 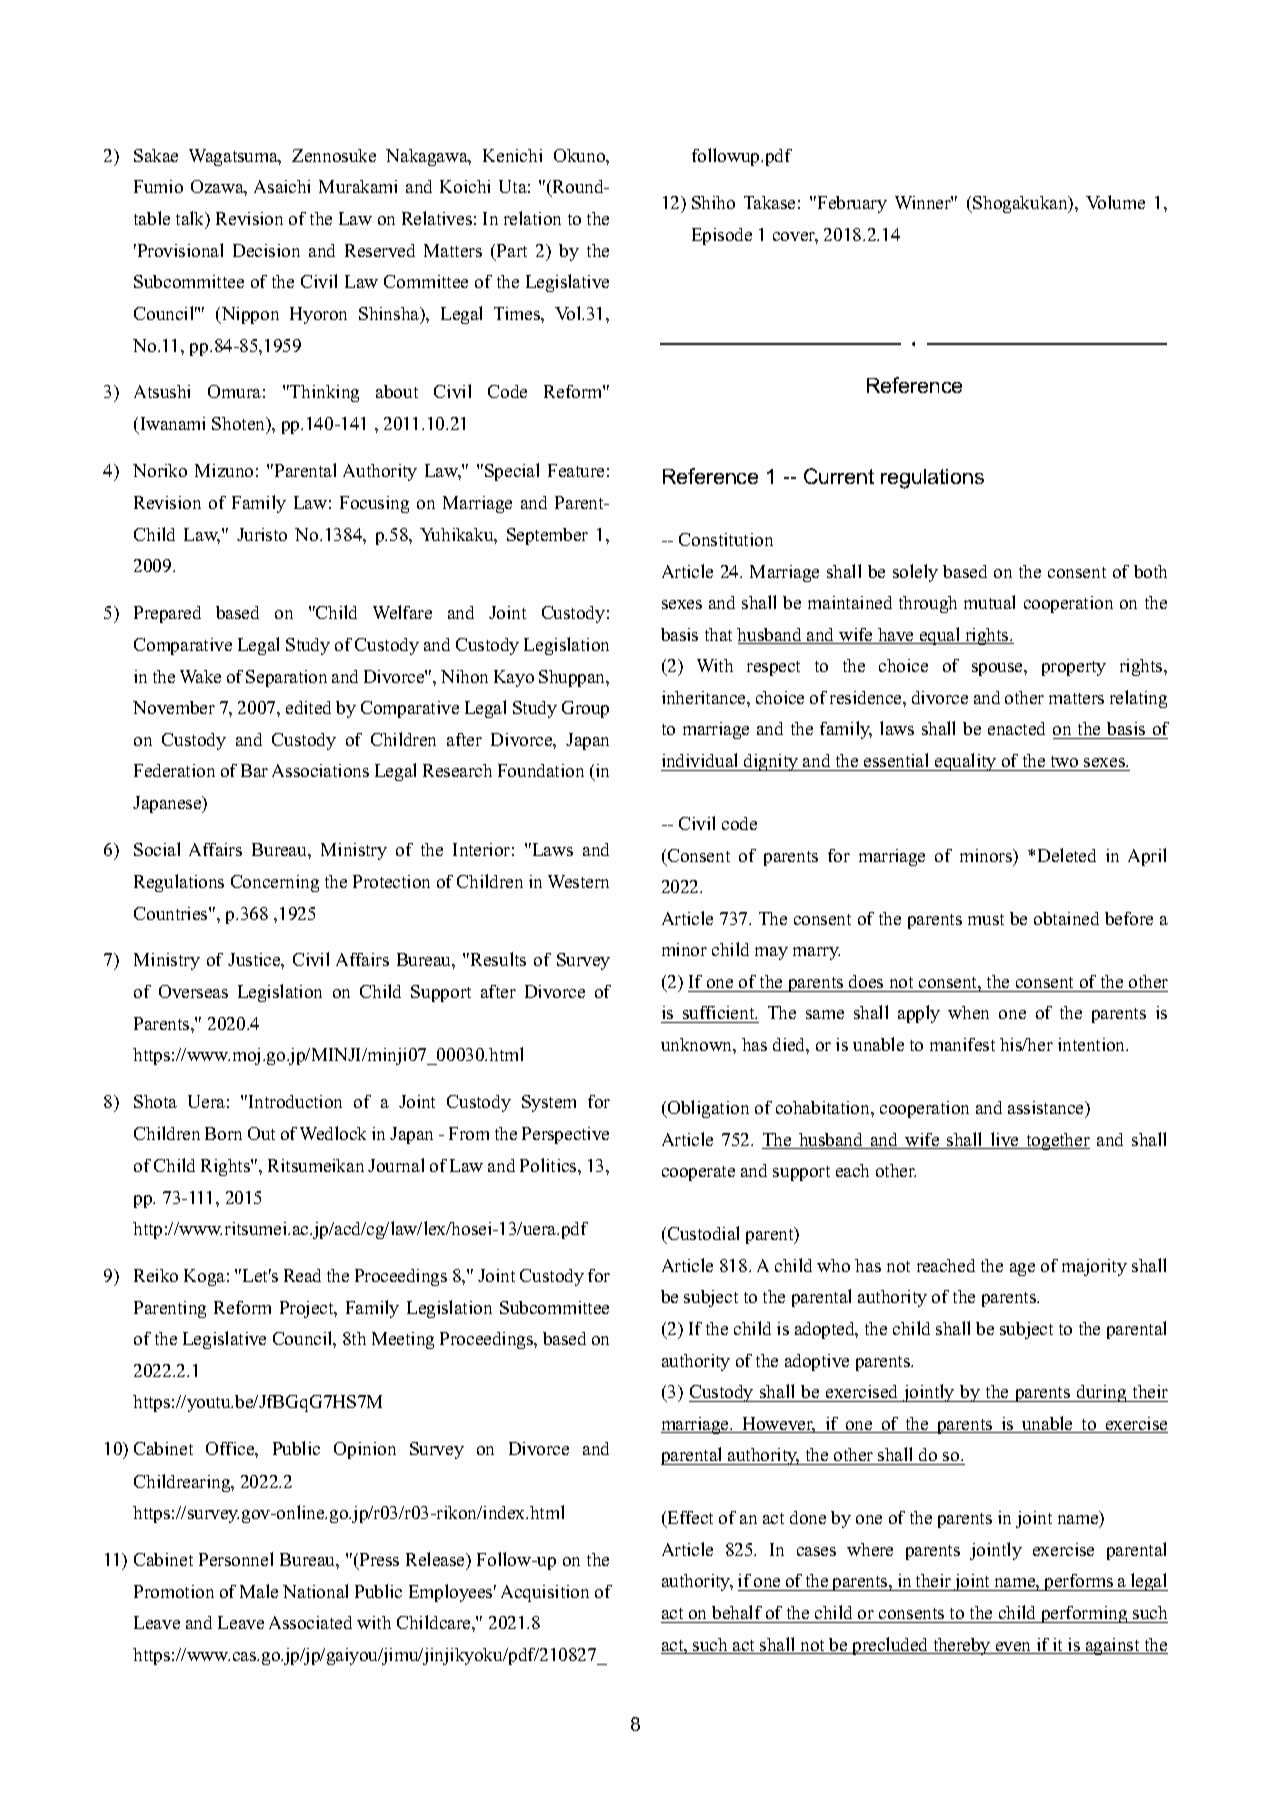 What do you see at coordinates (1021, 204) in the document?
I see `Shogakukan` at bounding box center [1021, 204].
